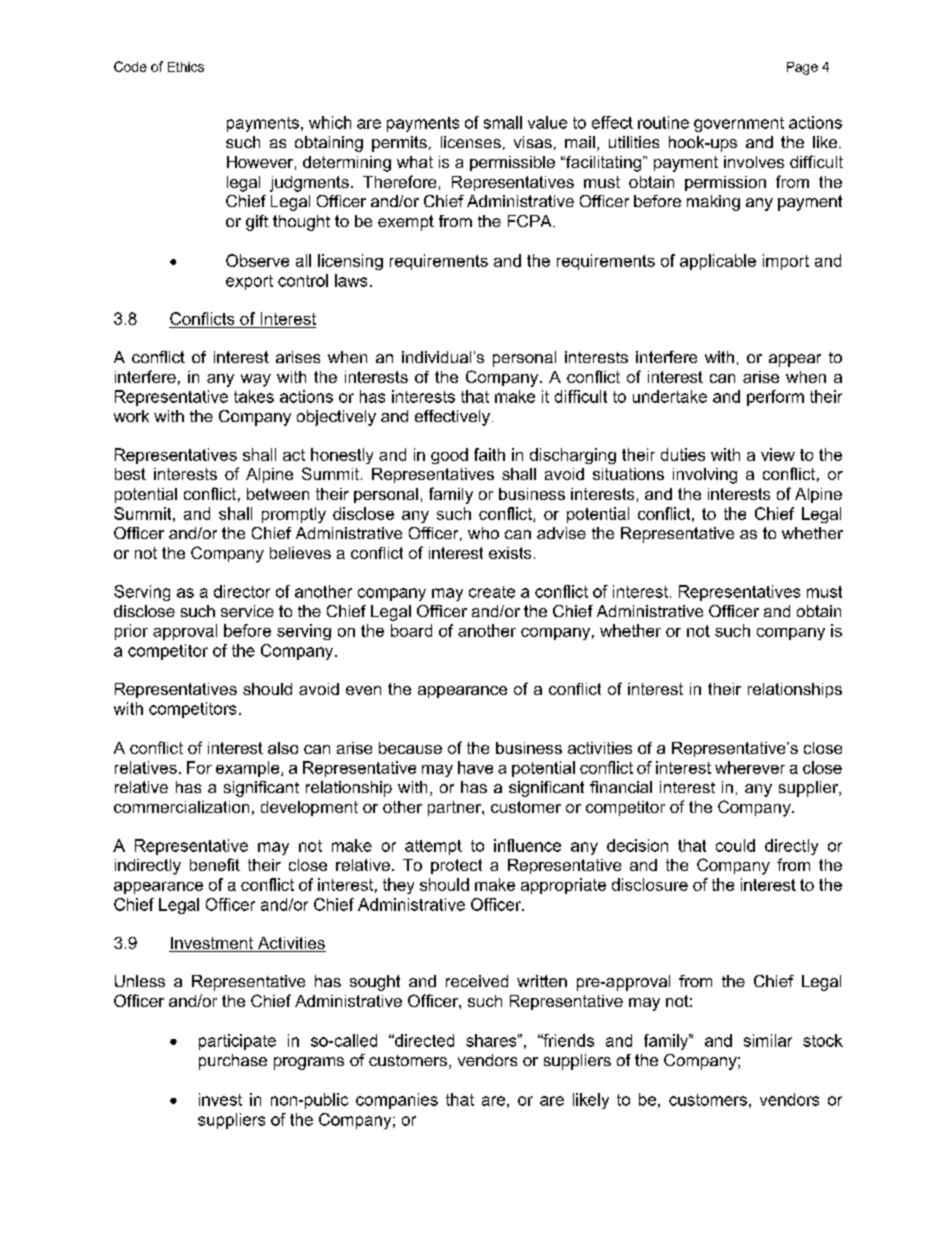 The width and height of the screenshot is (952, 1233). I want to click on service, so click(247, 611).
